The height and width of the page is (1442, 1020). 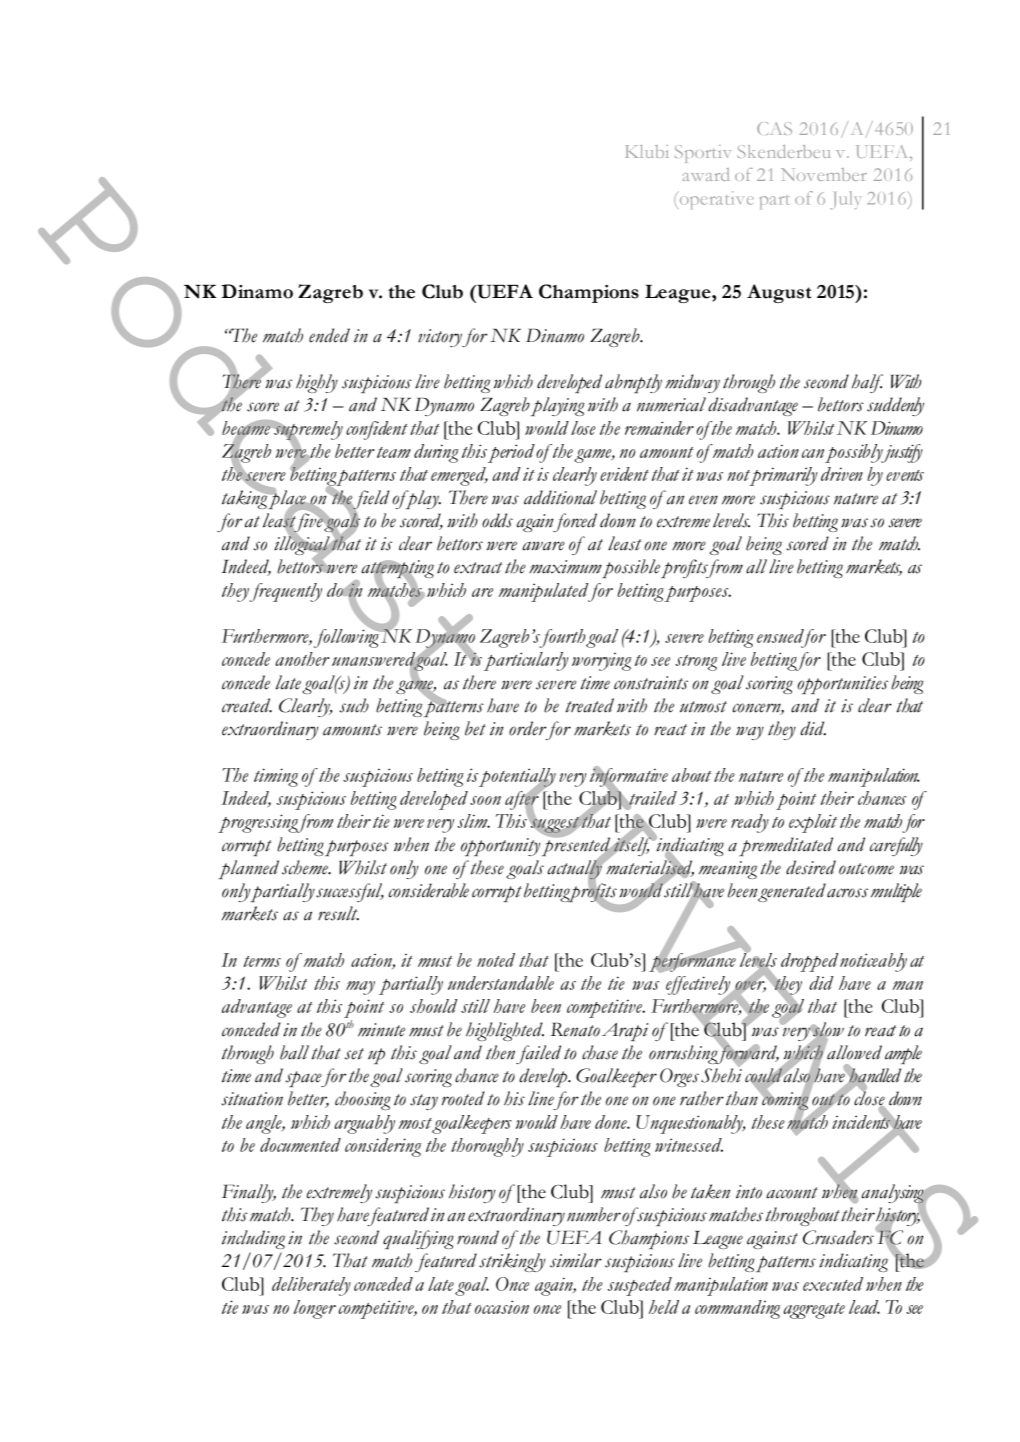 What do you see at coordinates (354, 705) in the page?
I see `such` at bounding box center [354, 705].
